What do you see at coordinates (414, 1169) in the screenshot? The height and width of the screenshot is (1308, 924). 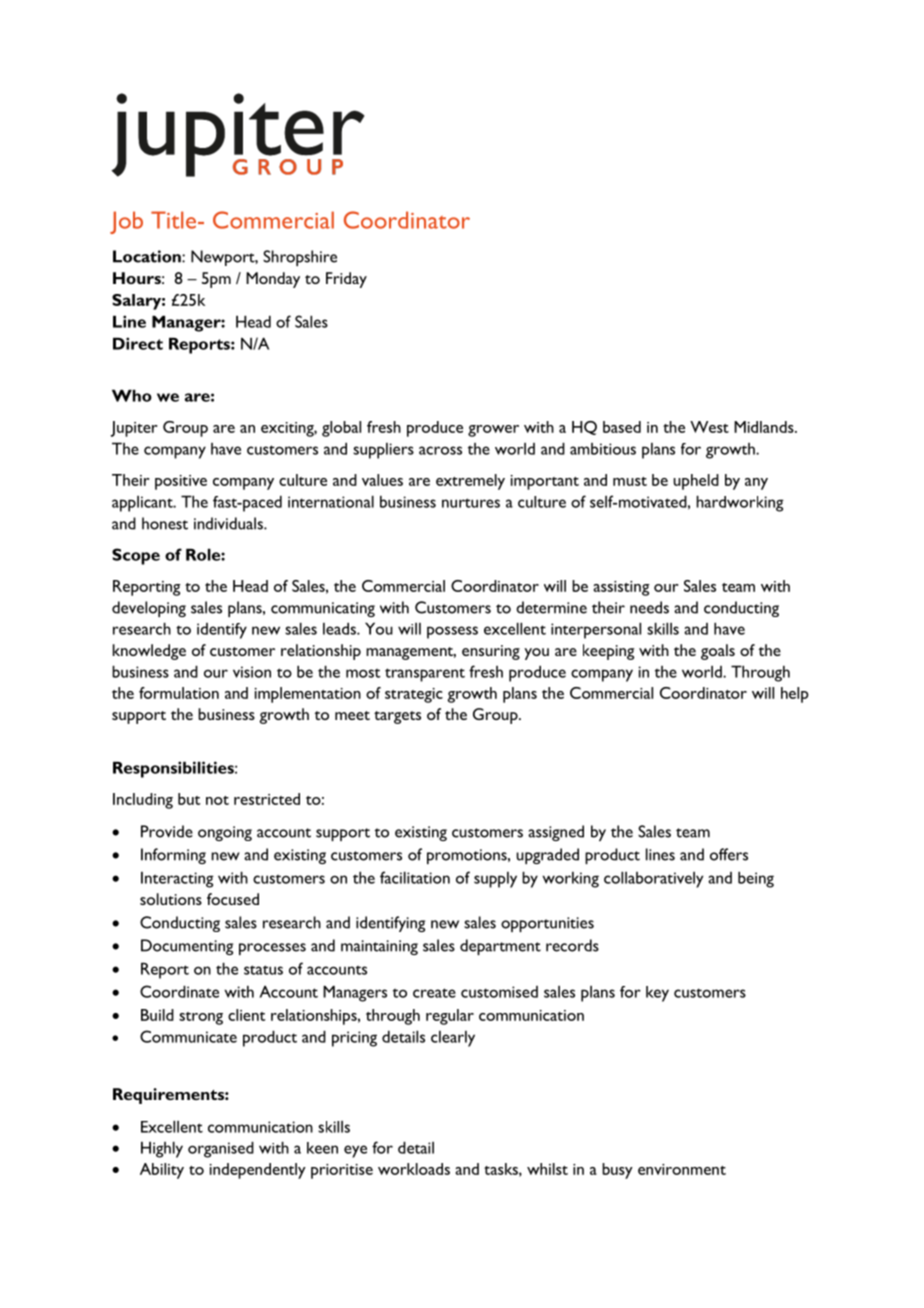 I see `workloads` at bounding box center [414, 1169].
